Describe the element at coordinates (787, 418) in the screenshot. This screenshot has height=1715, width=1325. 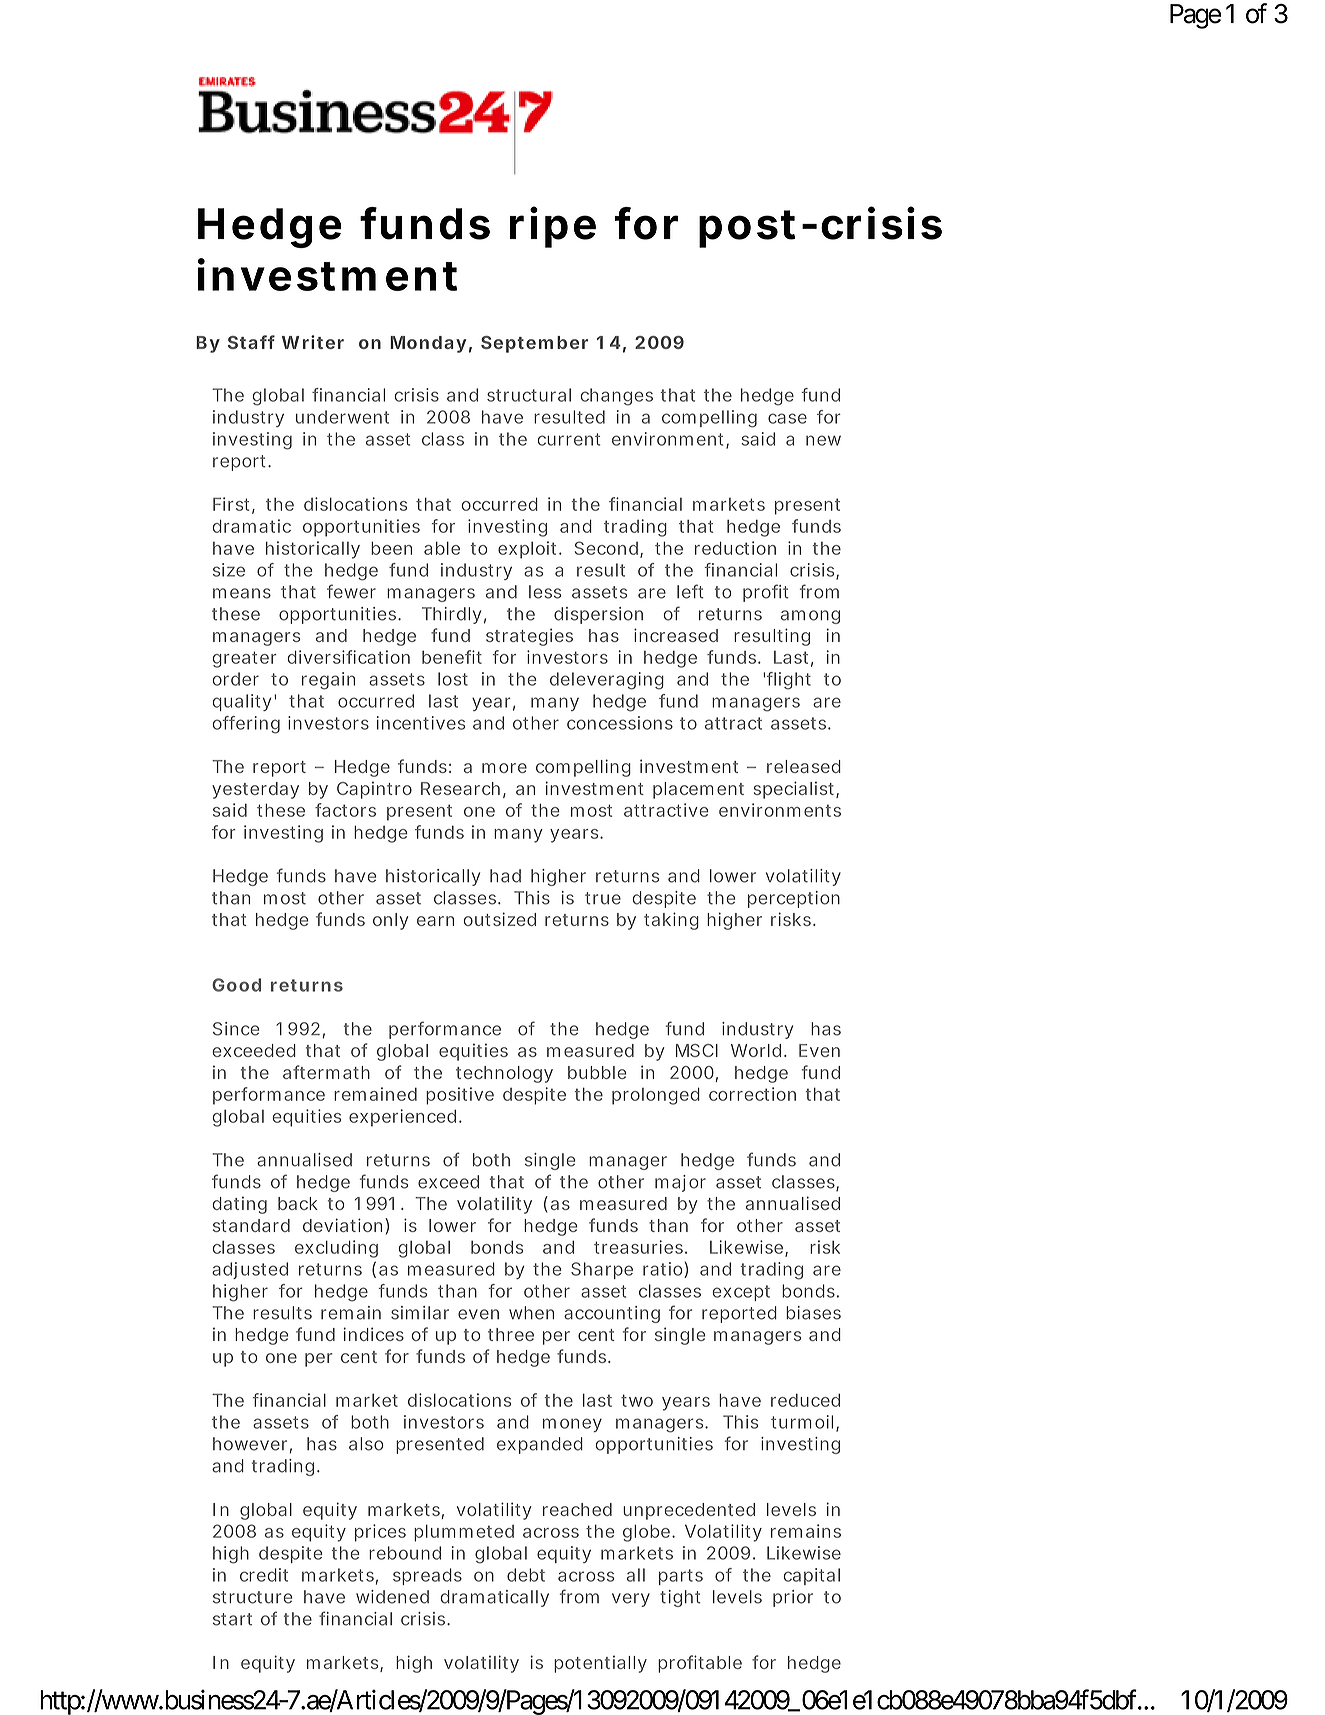
I see `case` at that location.
